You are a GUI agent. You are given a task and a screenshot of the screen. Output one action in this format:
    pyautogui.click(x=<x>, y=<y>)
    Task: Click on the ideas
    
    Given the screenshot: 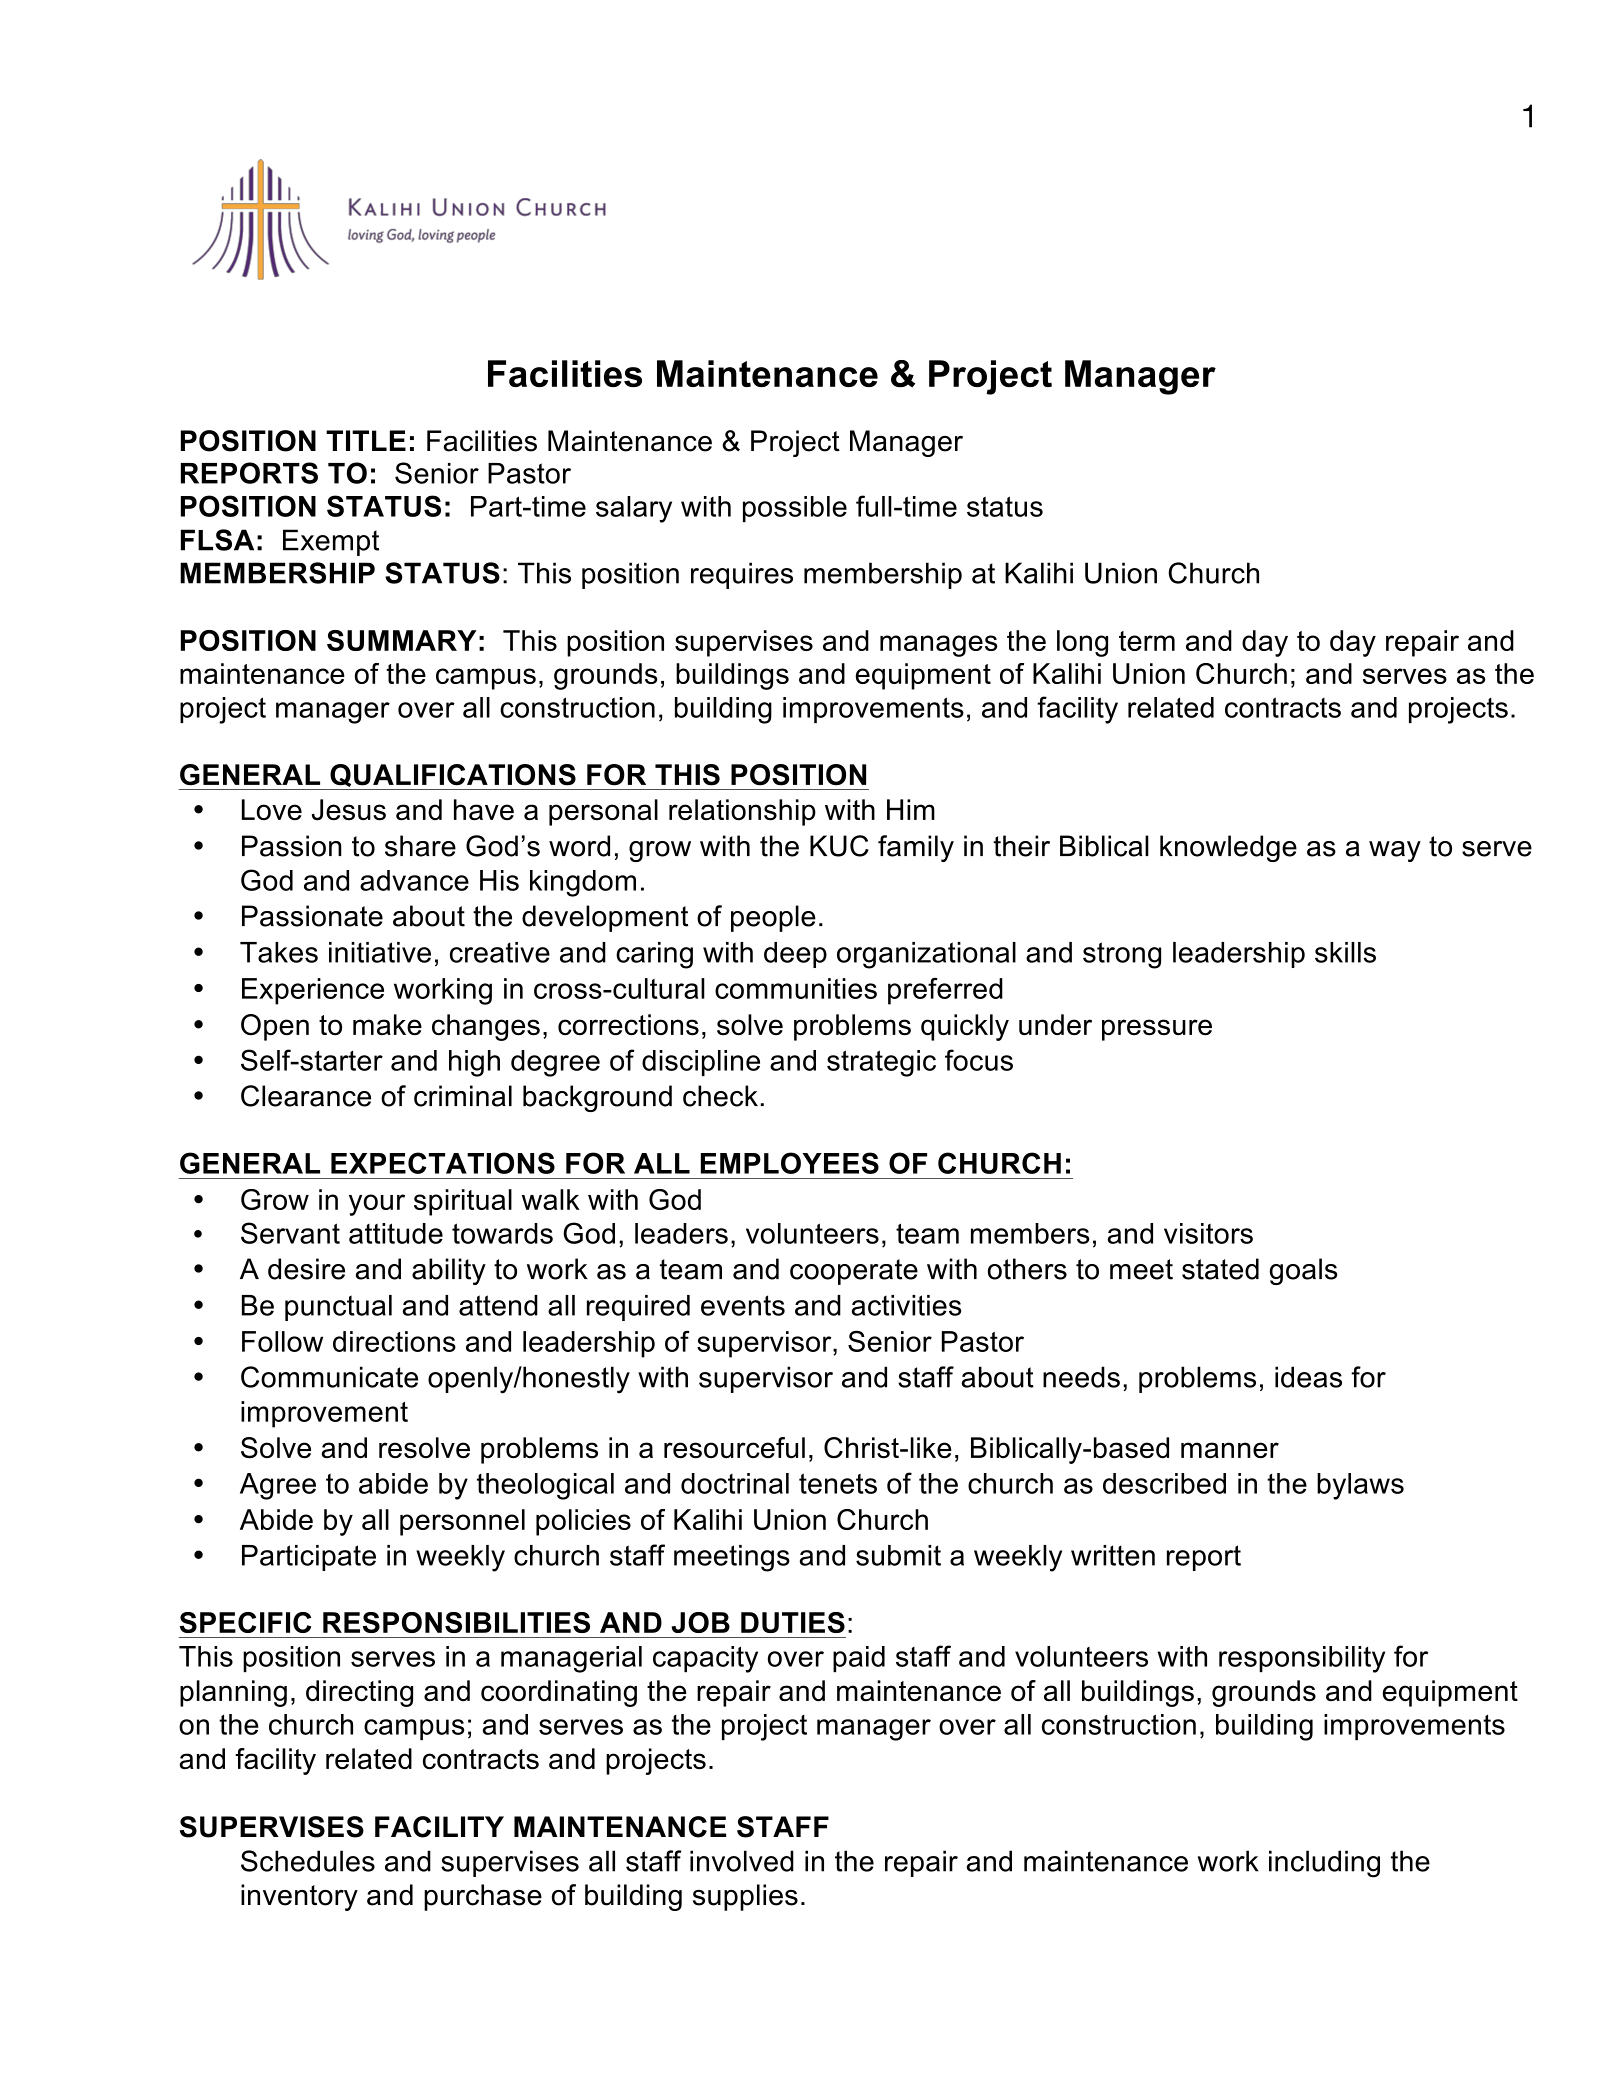 What is the action you would take?
    pyautogui.click(x=1308, y=1377)
